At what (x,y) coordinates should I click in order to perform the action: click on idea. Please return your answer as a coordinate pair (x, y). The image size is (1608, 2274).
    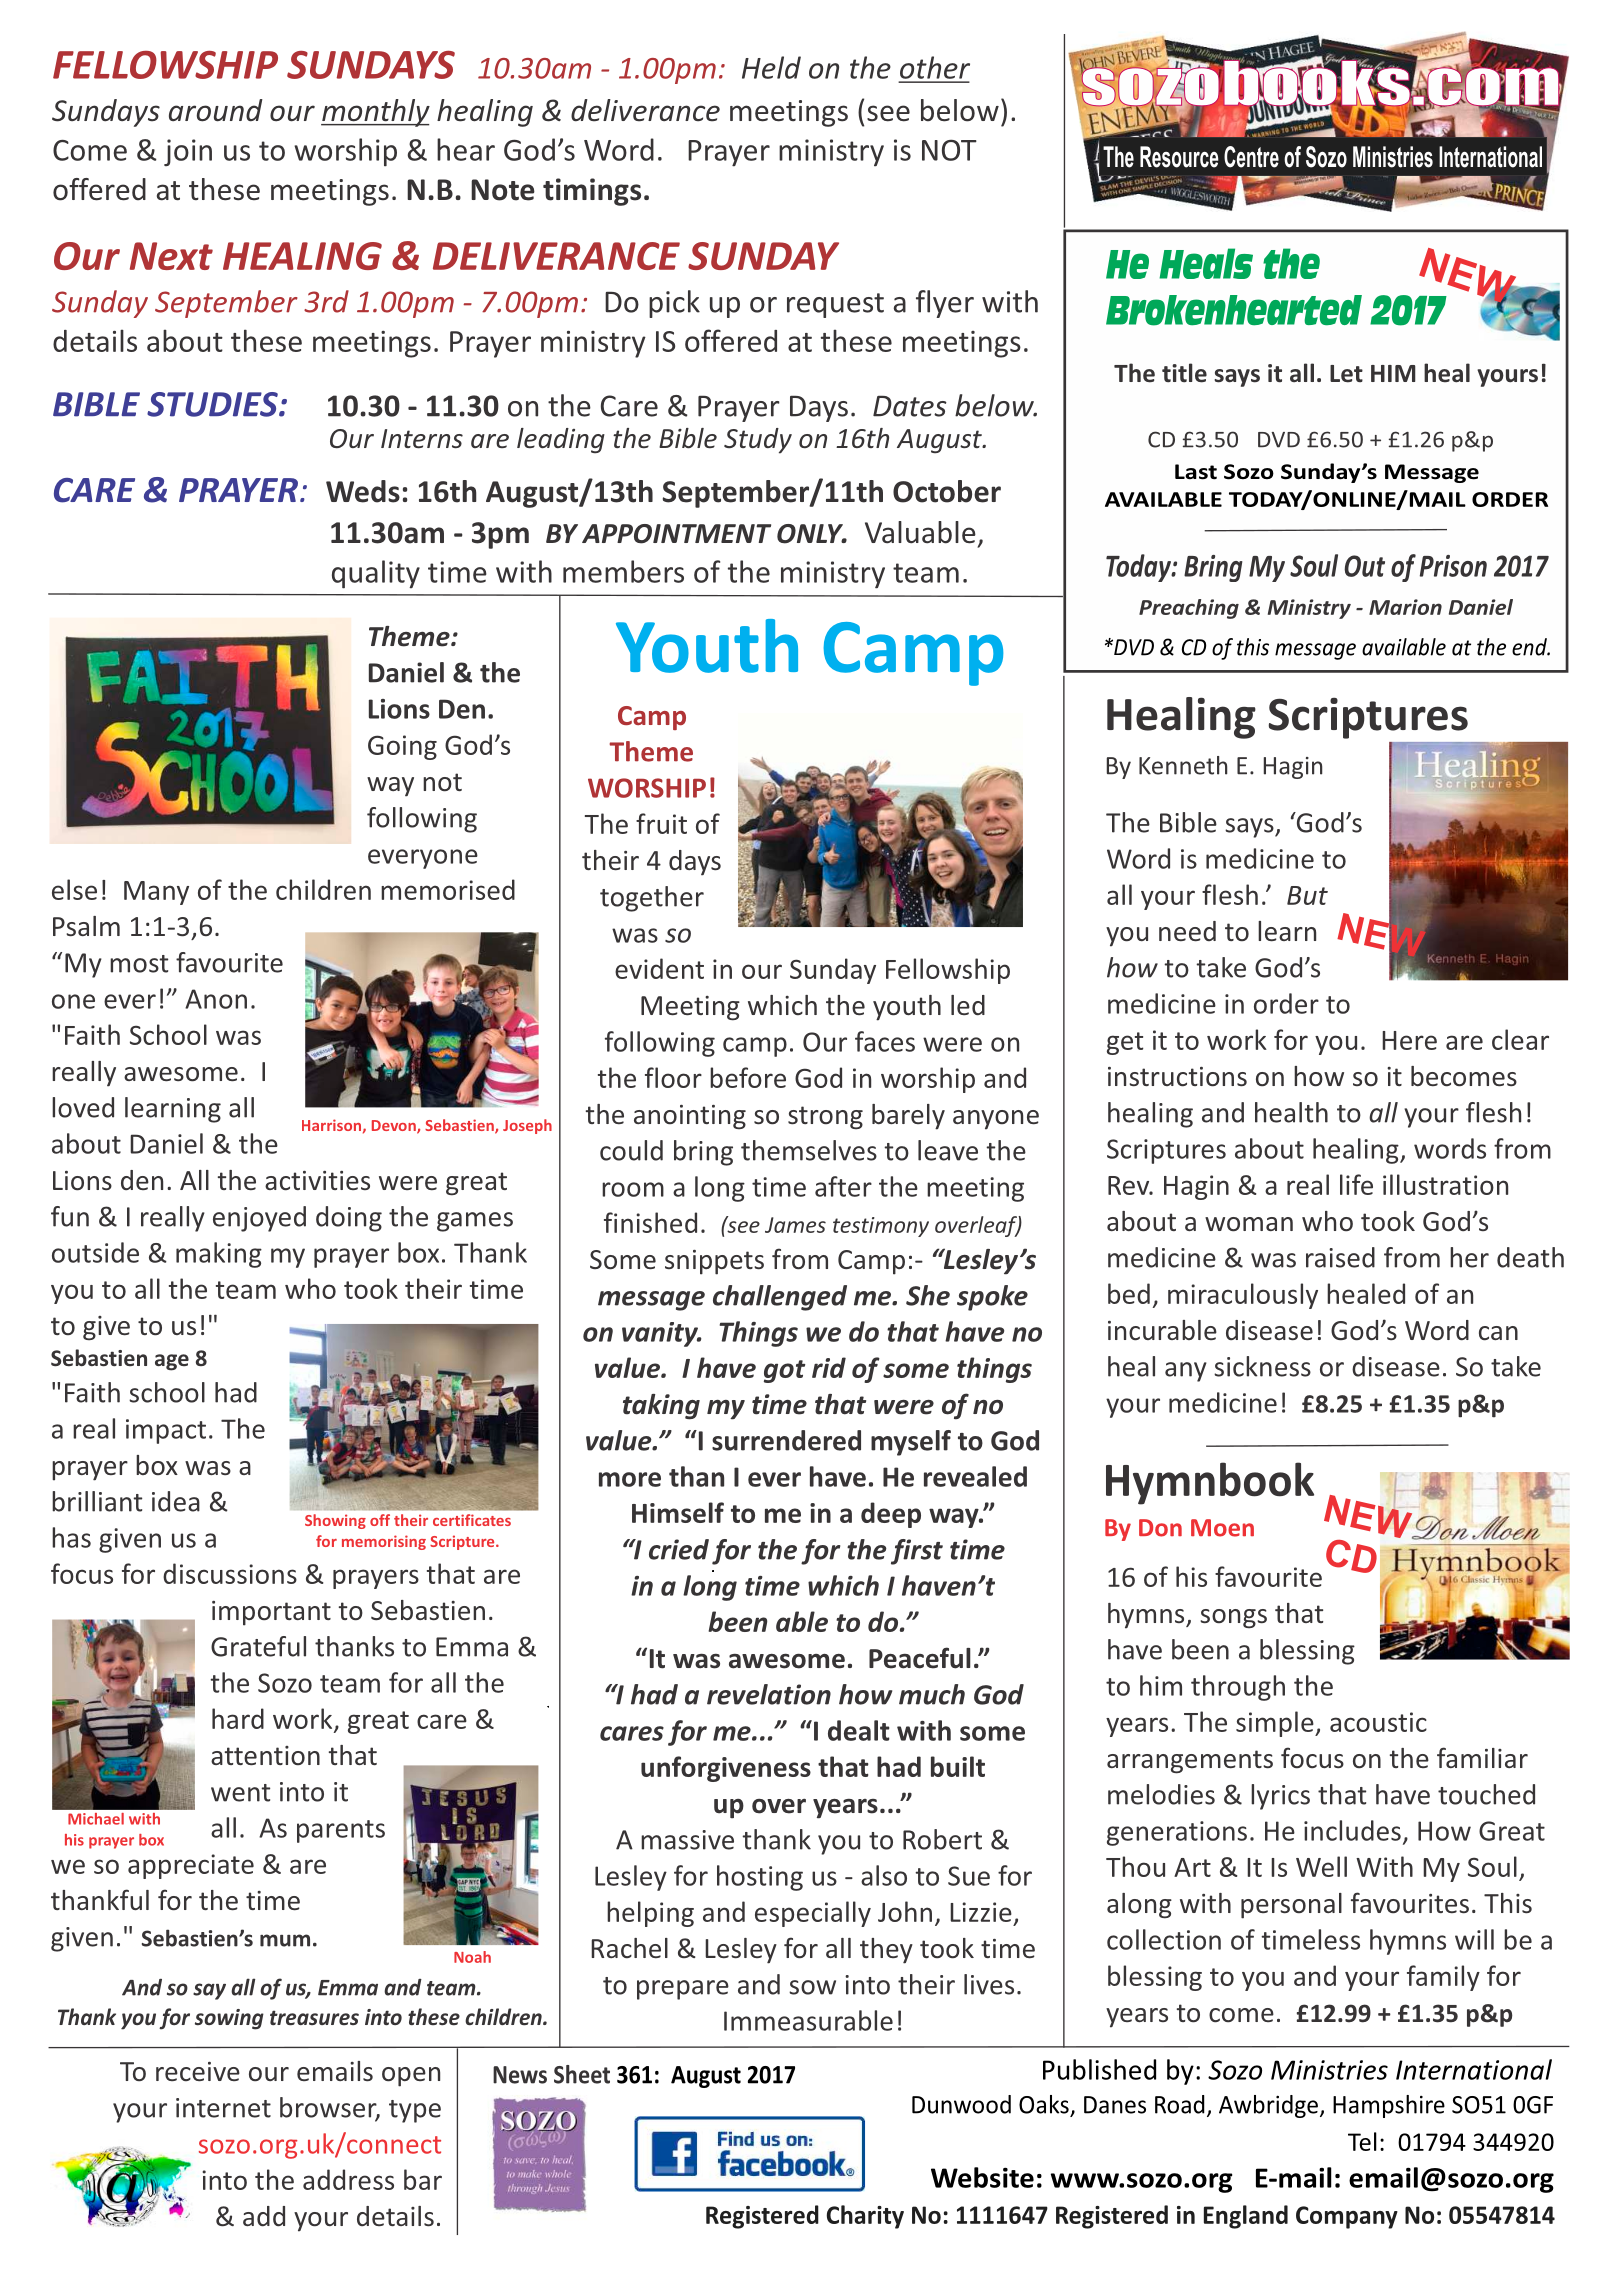
    Looking at the image, I should click on (176, 1501).
